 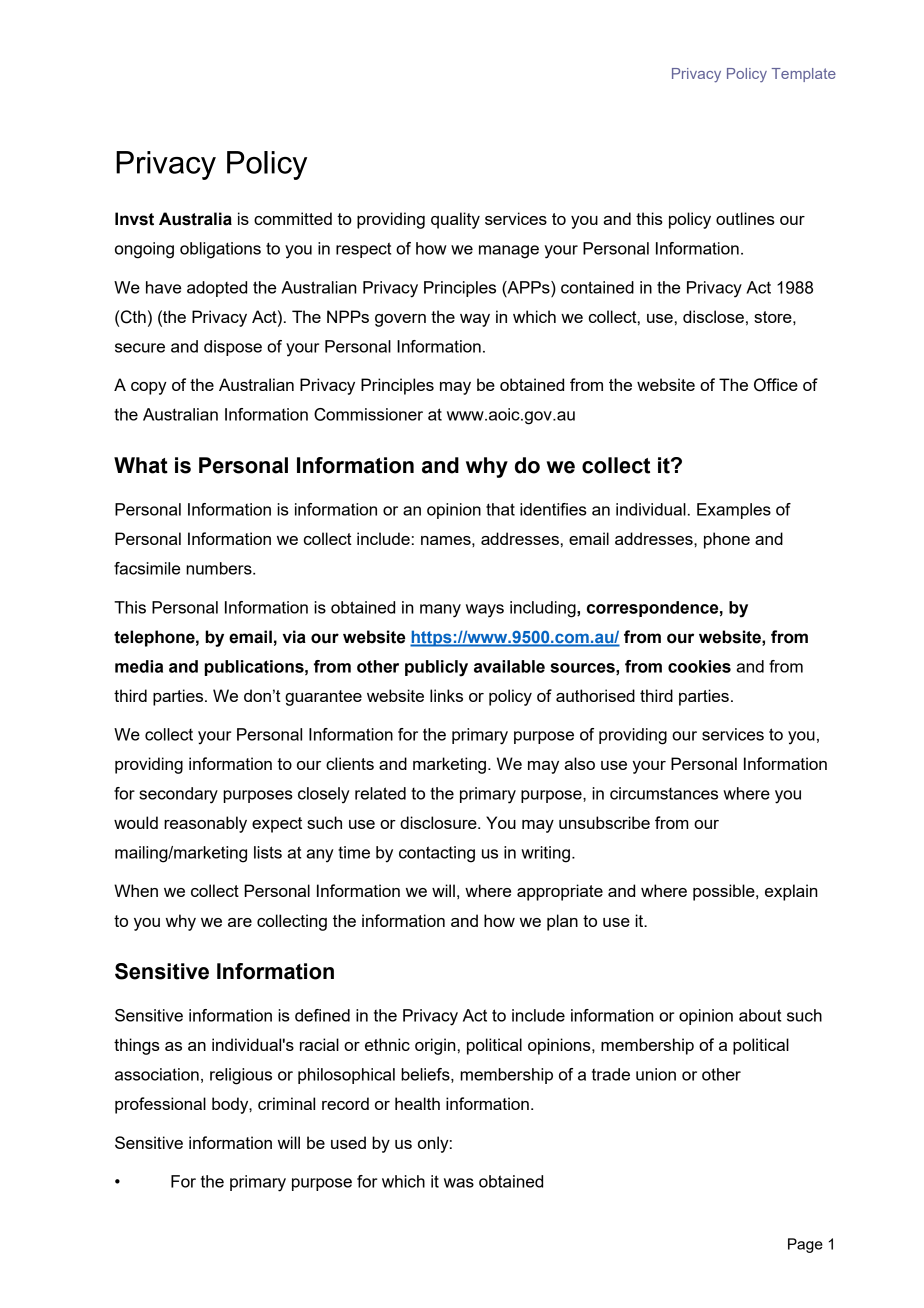 I want to click on professional, so click(x=160, y=1105).
